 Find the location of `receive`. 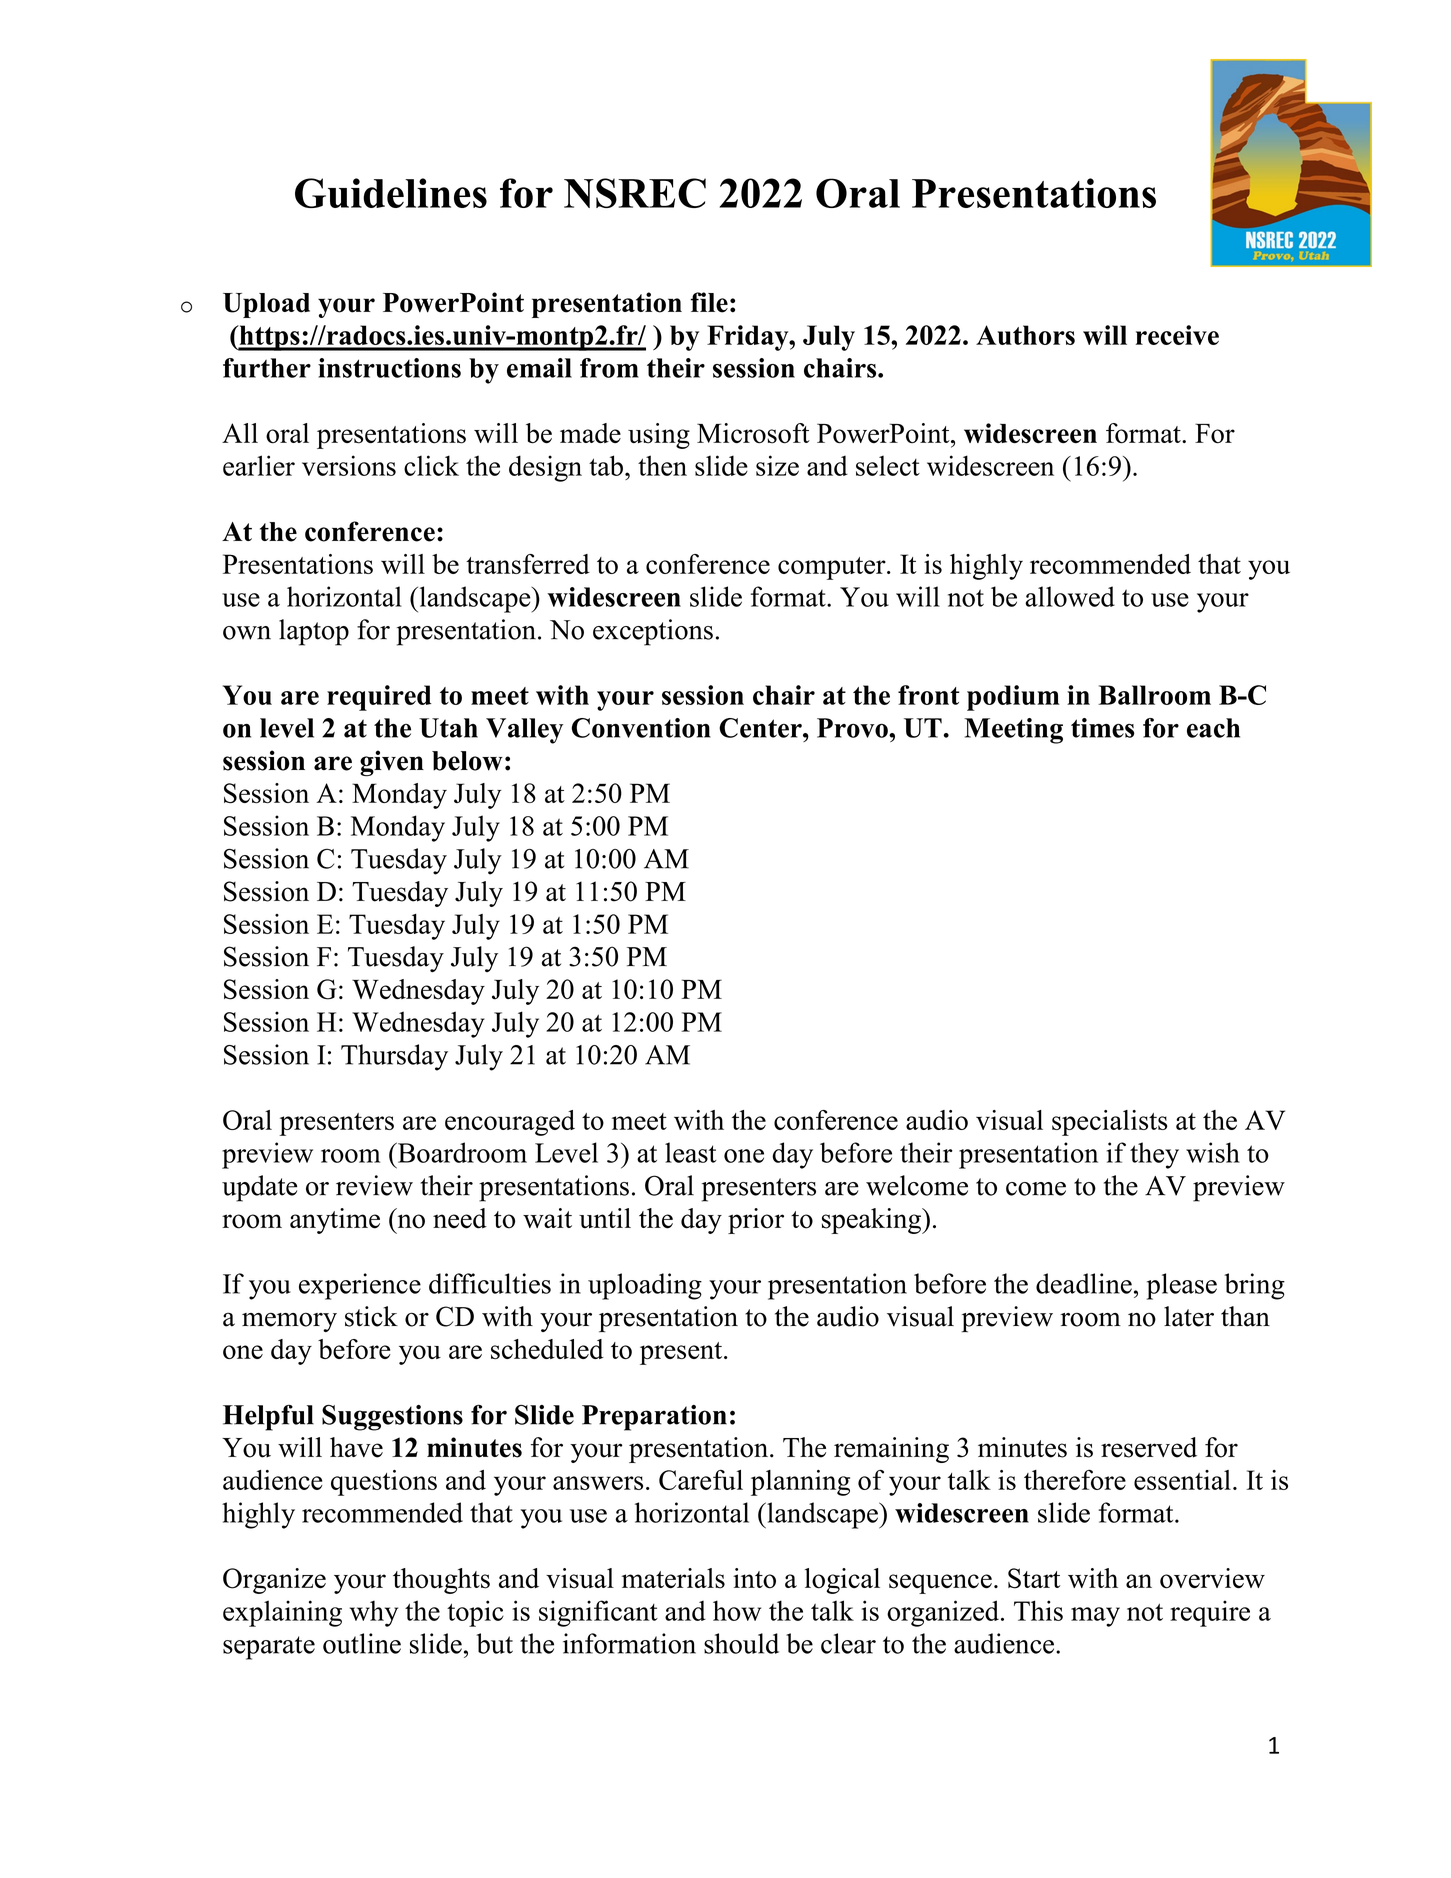

receive is located at coordinates (1177, 335).
